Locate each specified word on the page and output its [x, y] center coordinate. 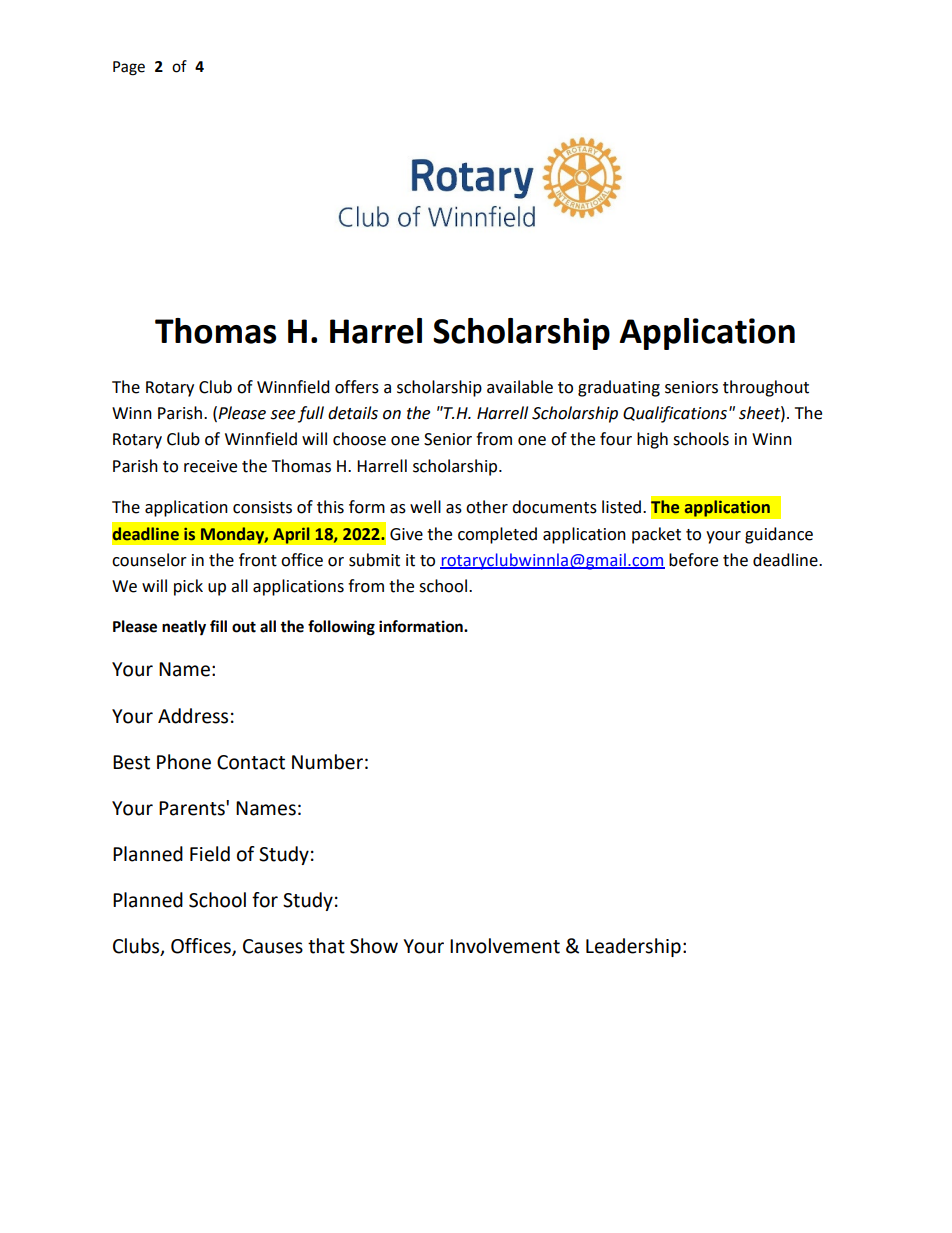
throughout [766, 388]
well [425, 507]
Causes [273, 946]
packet [656, 535]
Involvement [505, 946]
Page [129, 68]
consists [262, 507]
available [520, 387]
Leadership [633, 947]
